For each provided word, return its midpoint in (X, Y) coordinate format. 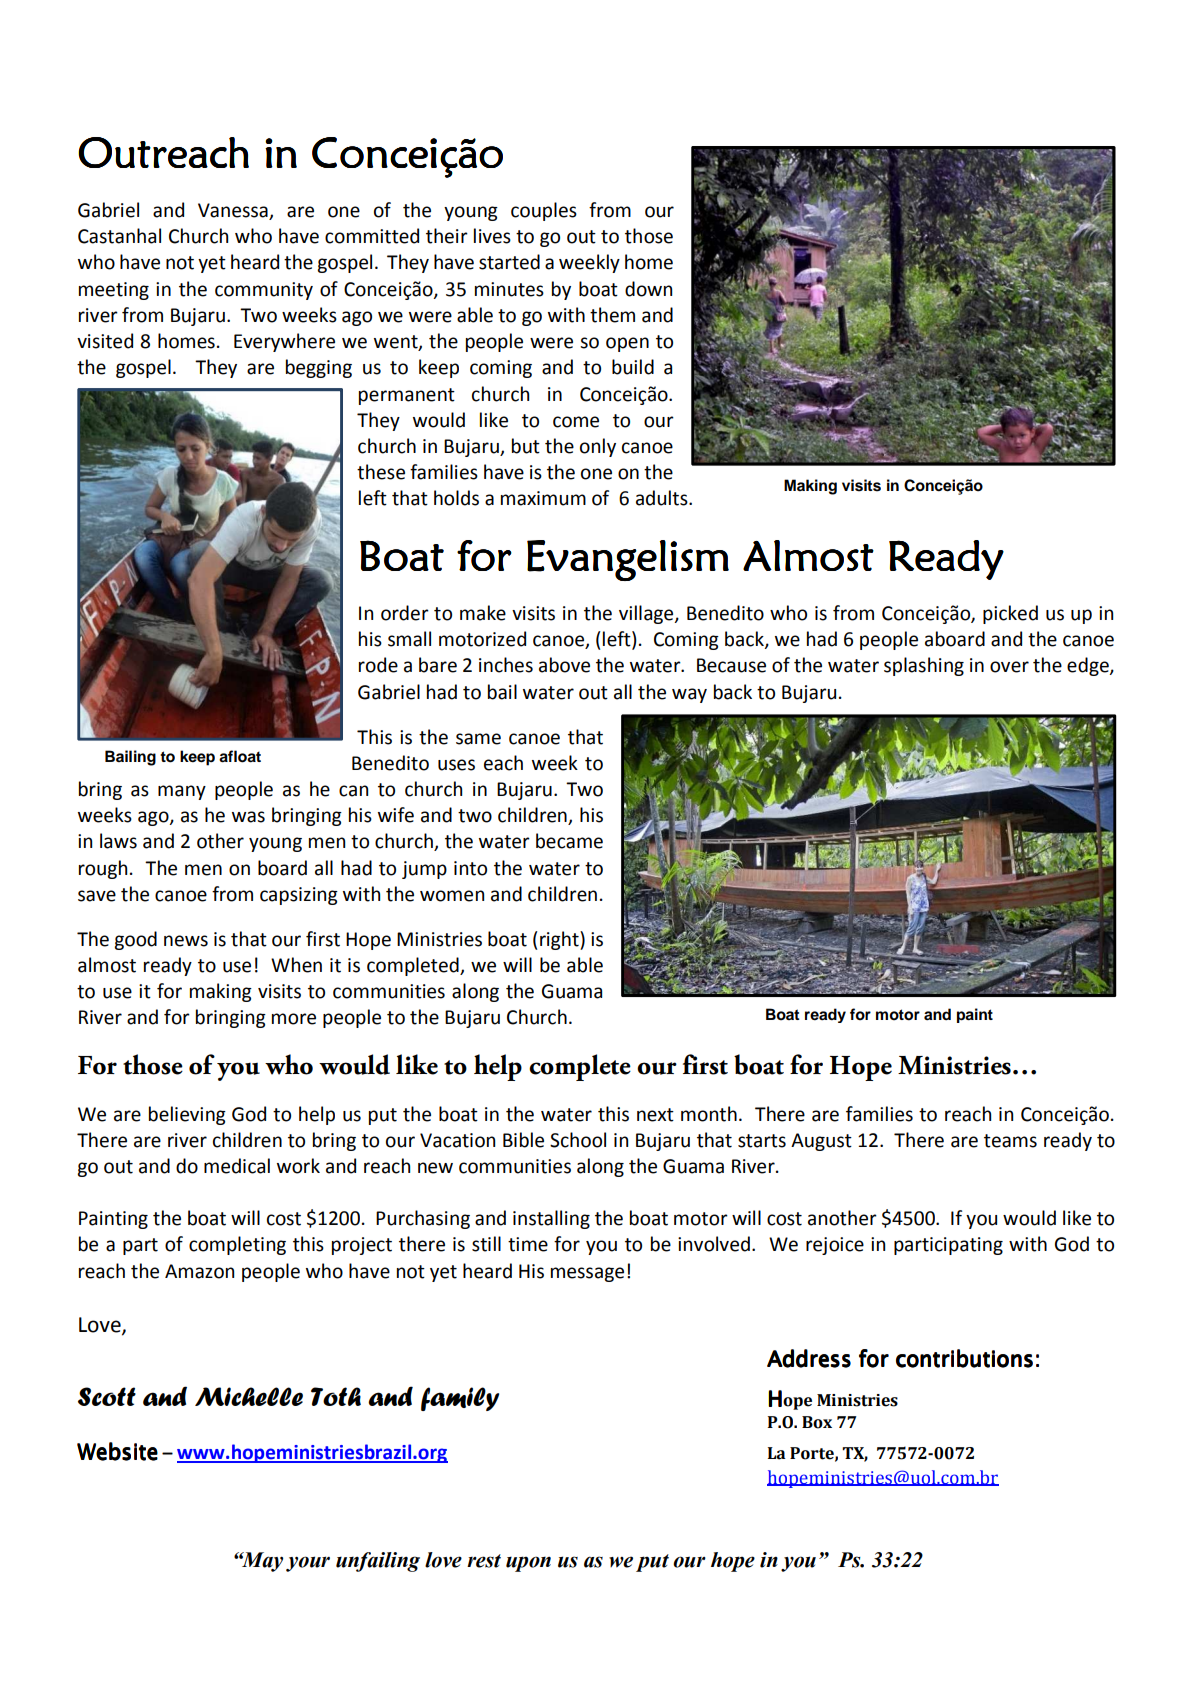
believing (187, 1115)
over (1009, 667)
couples (544, 211)
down (648, 289)
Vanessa (234, 211)
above (564, 665)
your (308, 1564)
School (578, 1140)
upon (528, 1564)
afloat (240, 756)
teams (1010, 1141)
